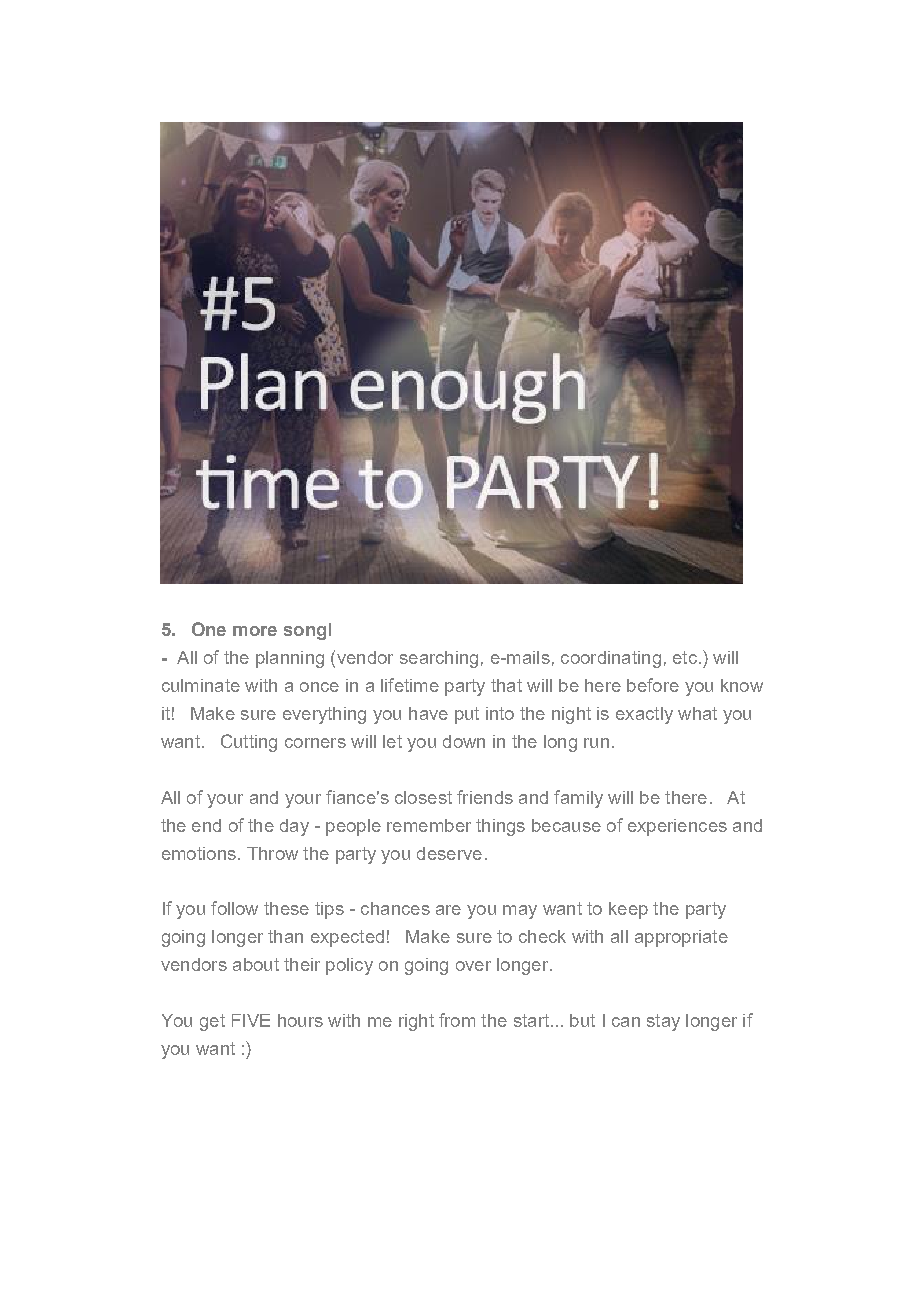 This screenshot has width=924, height=1308. I want to click on experiences, so click(677, 827).
